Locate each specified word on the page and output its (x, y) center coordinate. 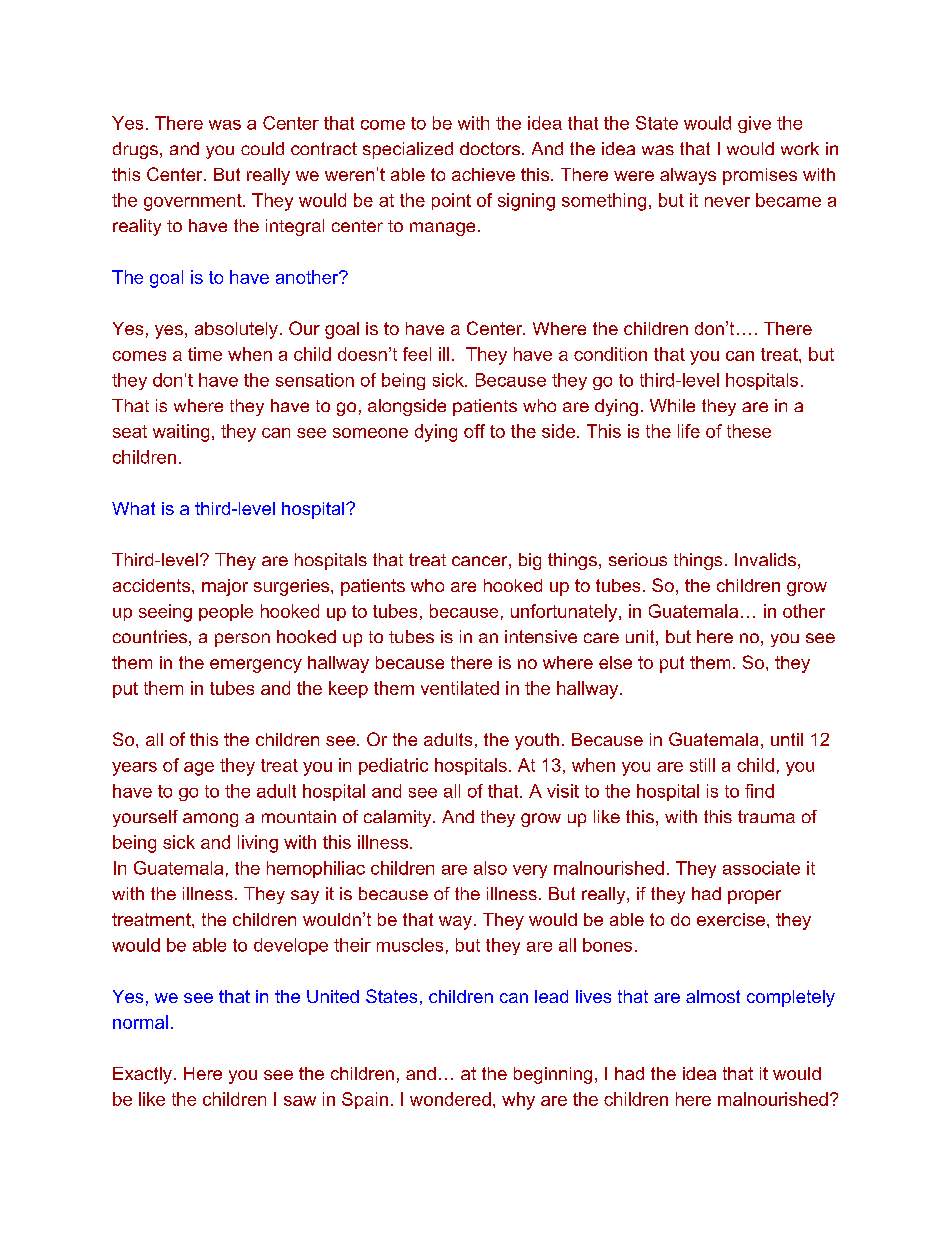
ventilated (460, 688)
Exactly (142, 1075)
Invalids (765, 559)
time (205, 354)
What (133, 508)
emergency (256, 666)
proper (754, 897)
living (258, 844)
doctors (490, 148)
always (688, 176)
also (490, 868)
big (530, 561)
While (672, 405)
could (262, 148)
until (787, 739)
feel (417, 354)
